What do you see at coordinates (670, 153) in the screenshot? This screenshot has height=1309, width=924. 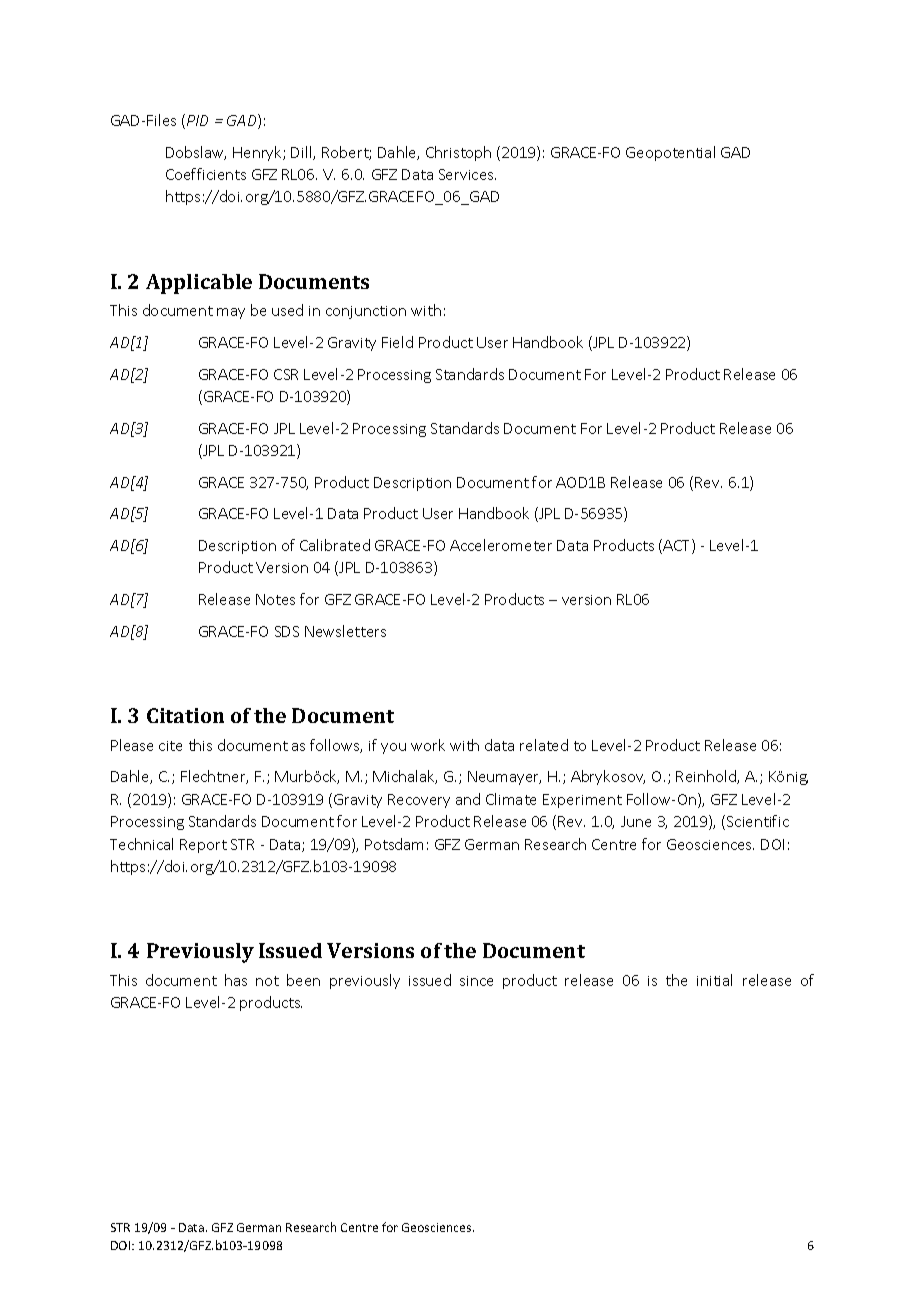 I see `Geopotential` at bounding box center [670, 153].
